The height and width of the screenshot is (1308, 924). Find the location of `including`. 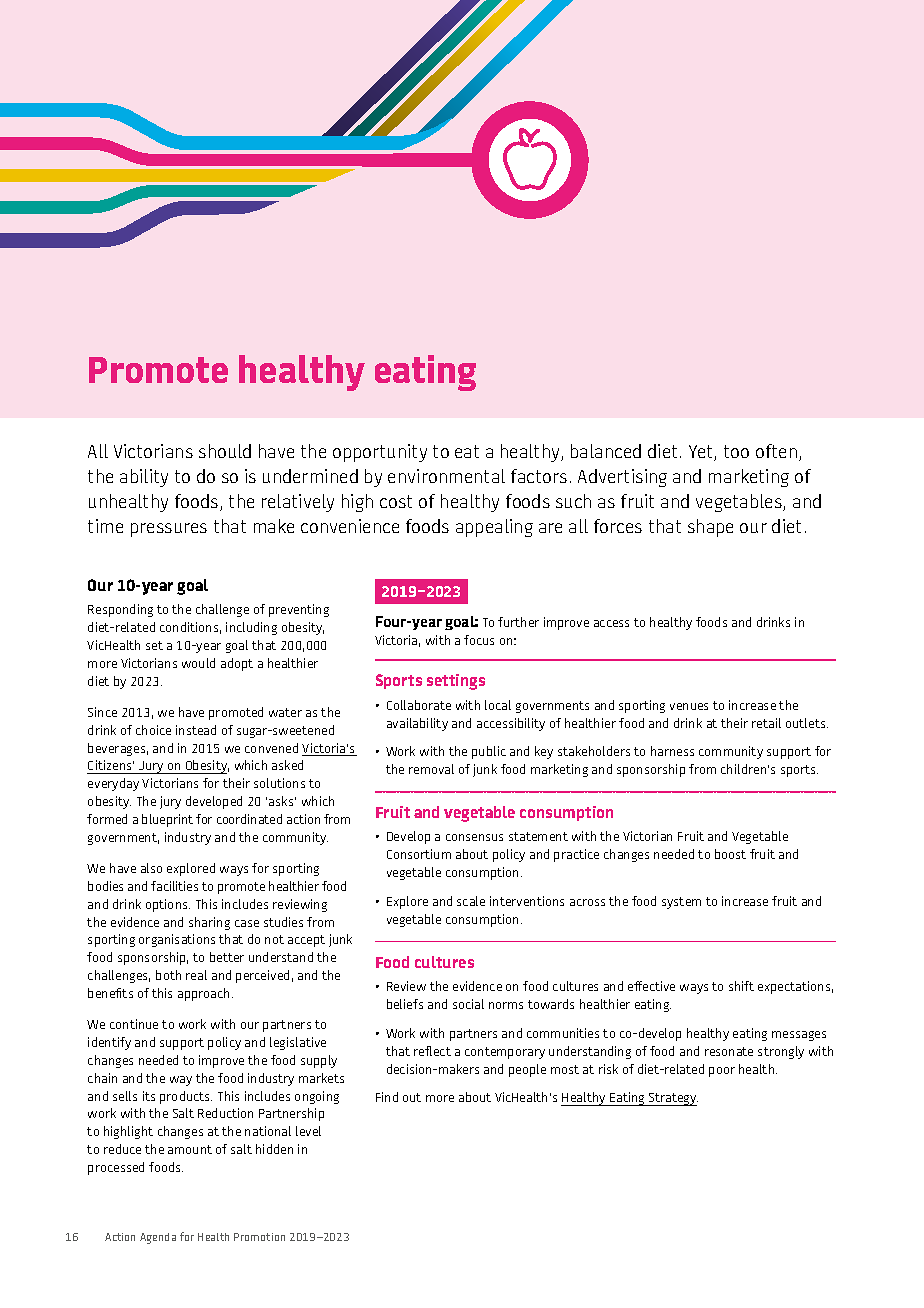

including is located at coordinates (251, 628).
